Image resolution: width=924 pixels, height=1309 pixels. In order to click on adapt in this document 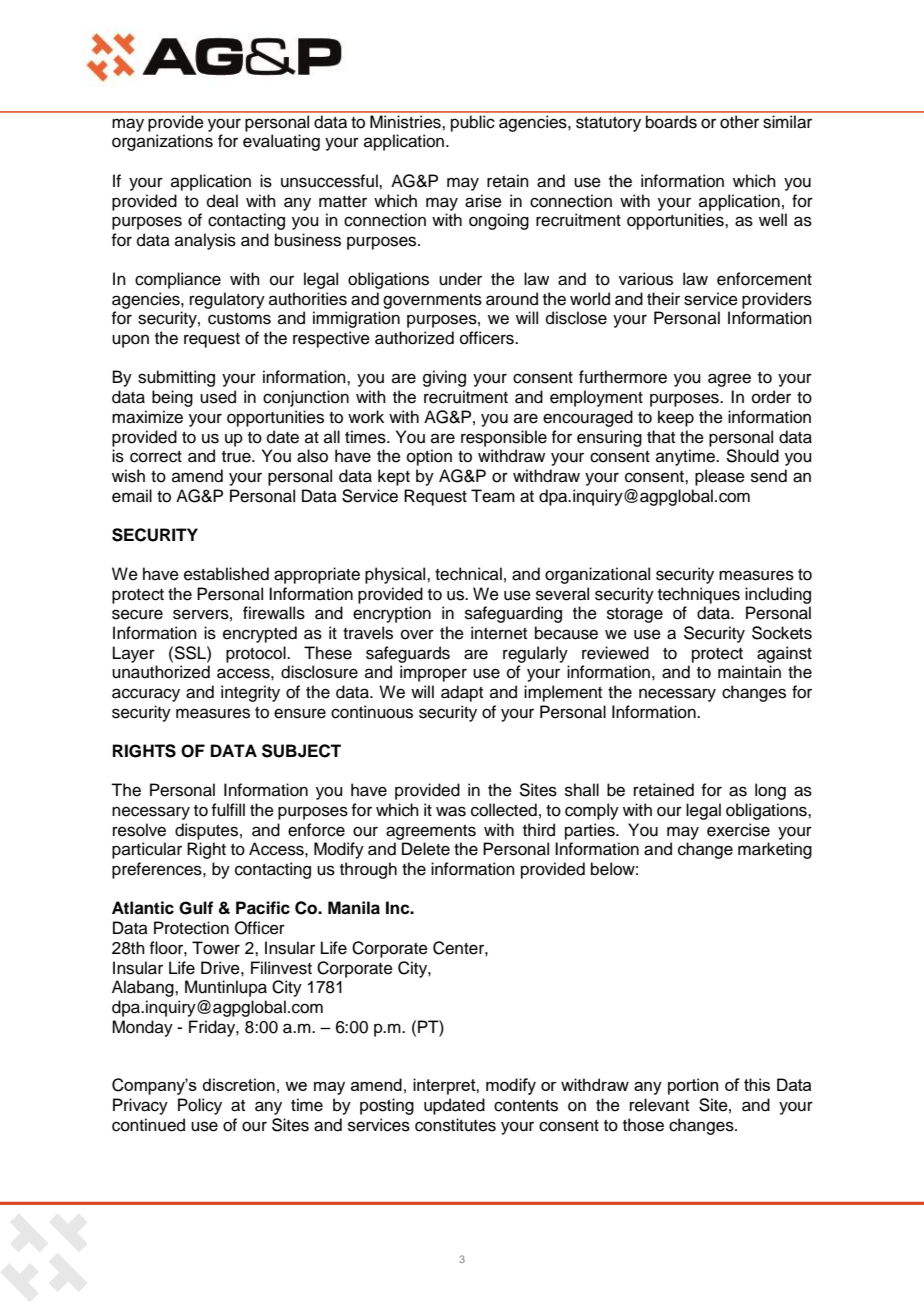, I will do `click(462, 693)`.
